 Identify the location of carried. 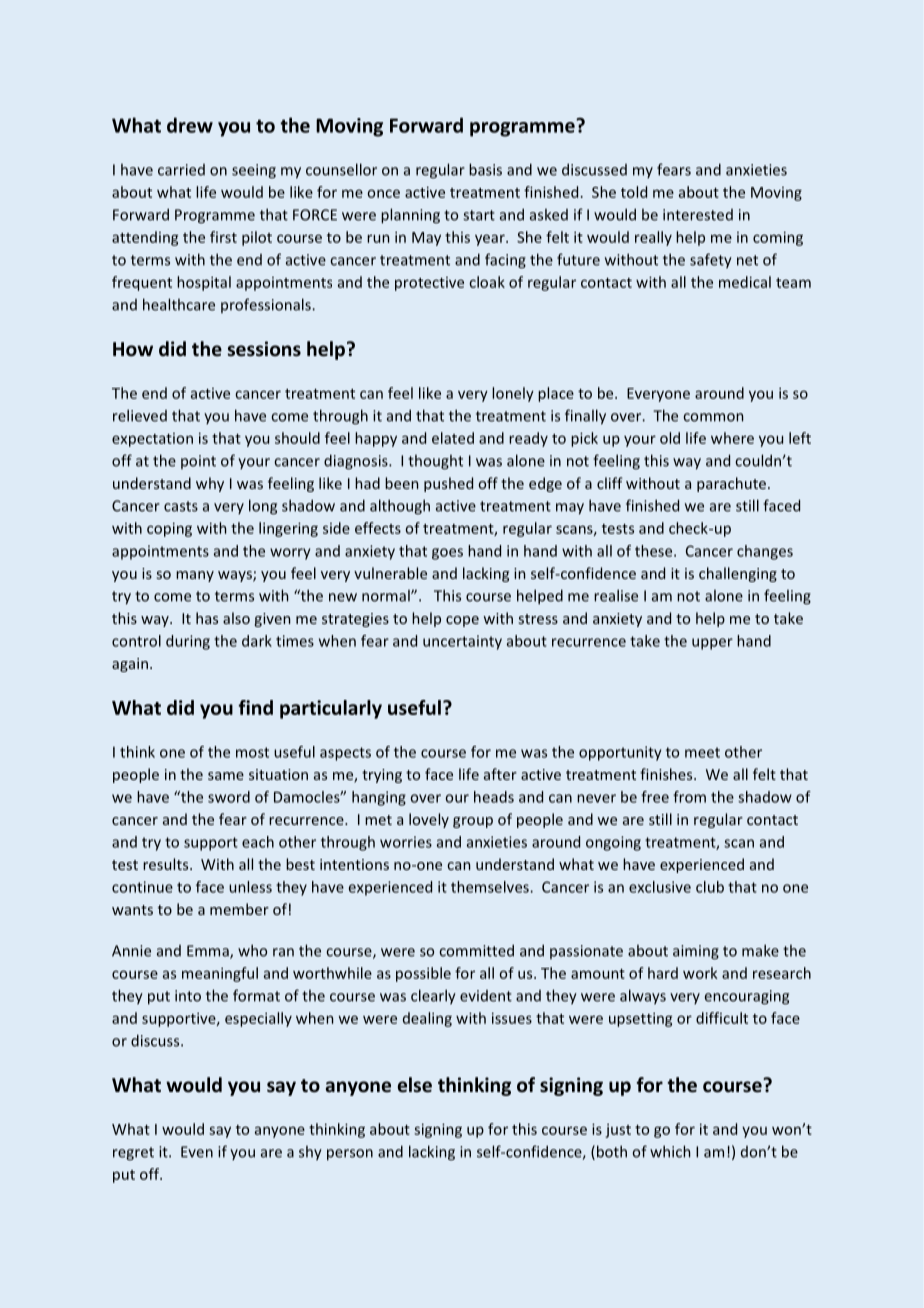
(181, 170).
